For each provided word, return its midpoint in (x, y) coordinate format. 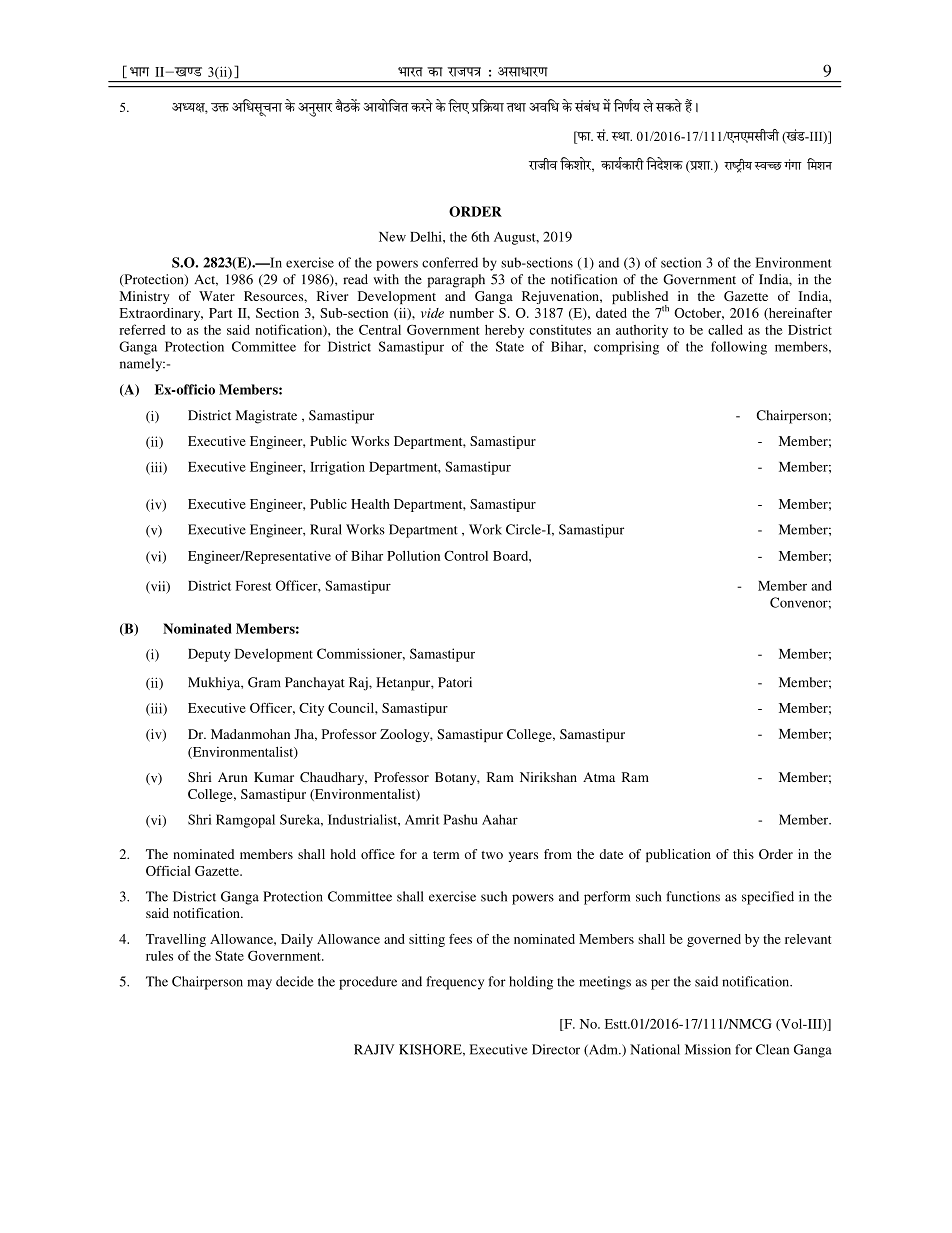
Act (206, 280)
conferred (450, 262)
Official (168, 871)
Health (370, 504)
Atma (599, 777)
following (739, 348)
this (743, 854)
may (259, 984)
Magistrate (266, 417)
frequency (455, 983)
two (492, 855)
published (640, 299)
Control (466, 555)
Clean (772, 1049)
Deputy (209, 655)
